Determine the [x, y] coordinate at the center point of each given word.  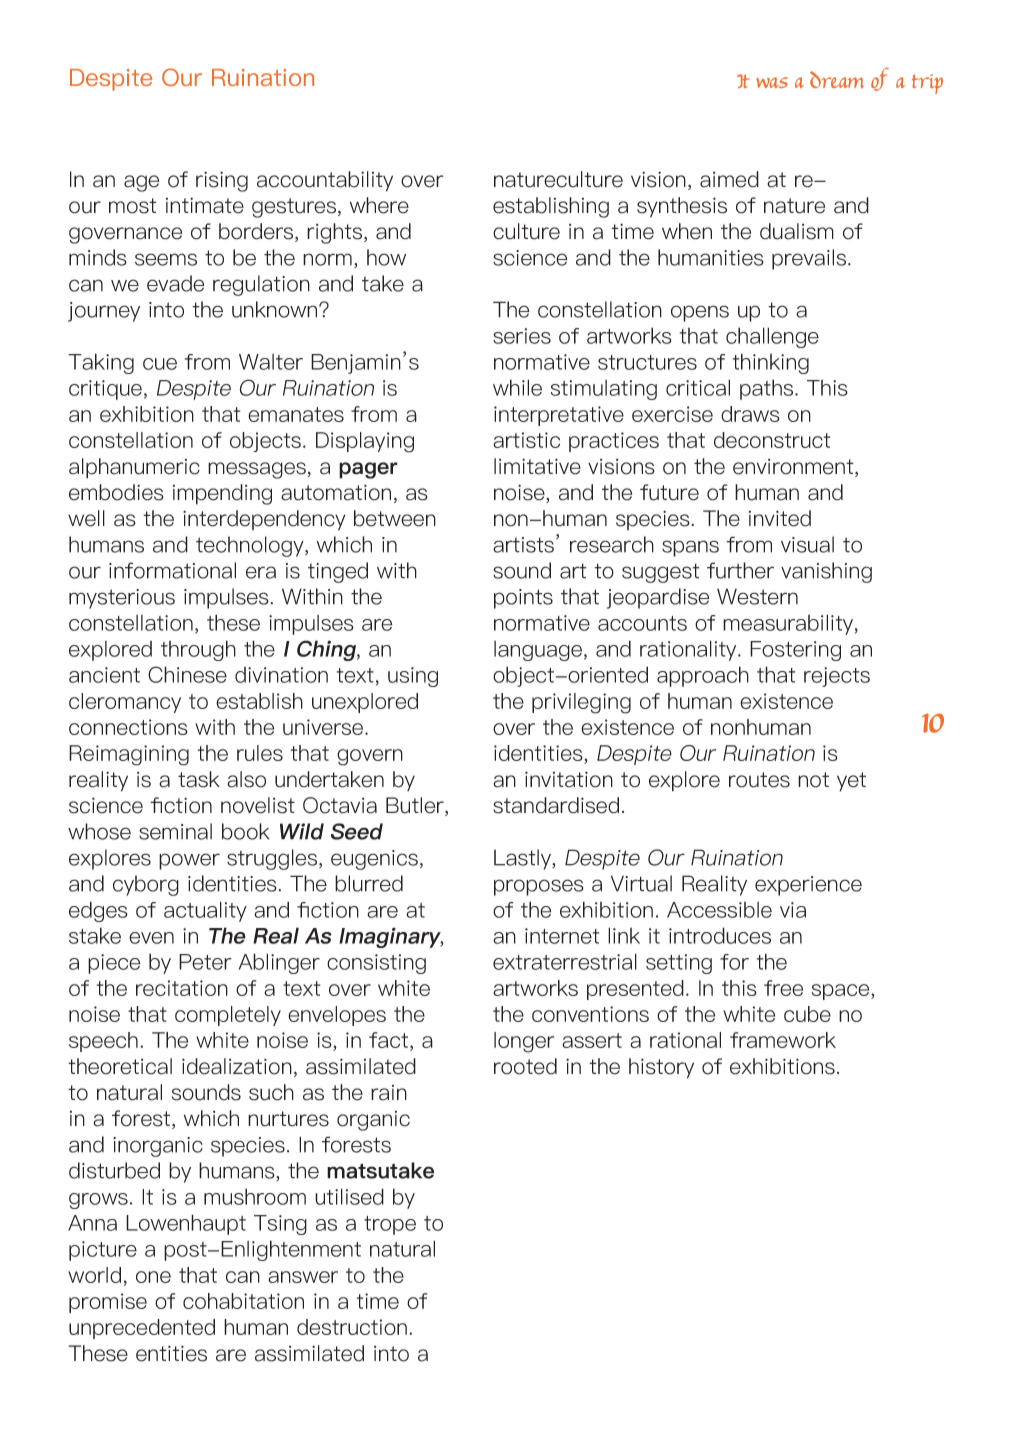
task [199, 779]
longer [524, 1042]
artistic [526, 440]
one [153, 1277]
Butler [416, 806]
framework [783, 1040]
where [379, 205]
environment [794, 468]
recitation [182, 988]
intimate [205, 205]
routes [759, 780]
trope [390, 1225]
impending [222, 494]
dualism [797, 231]
